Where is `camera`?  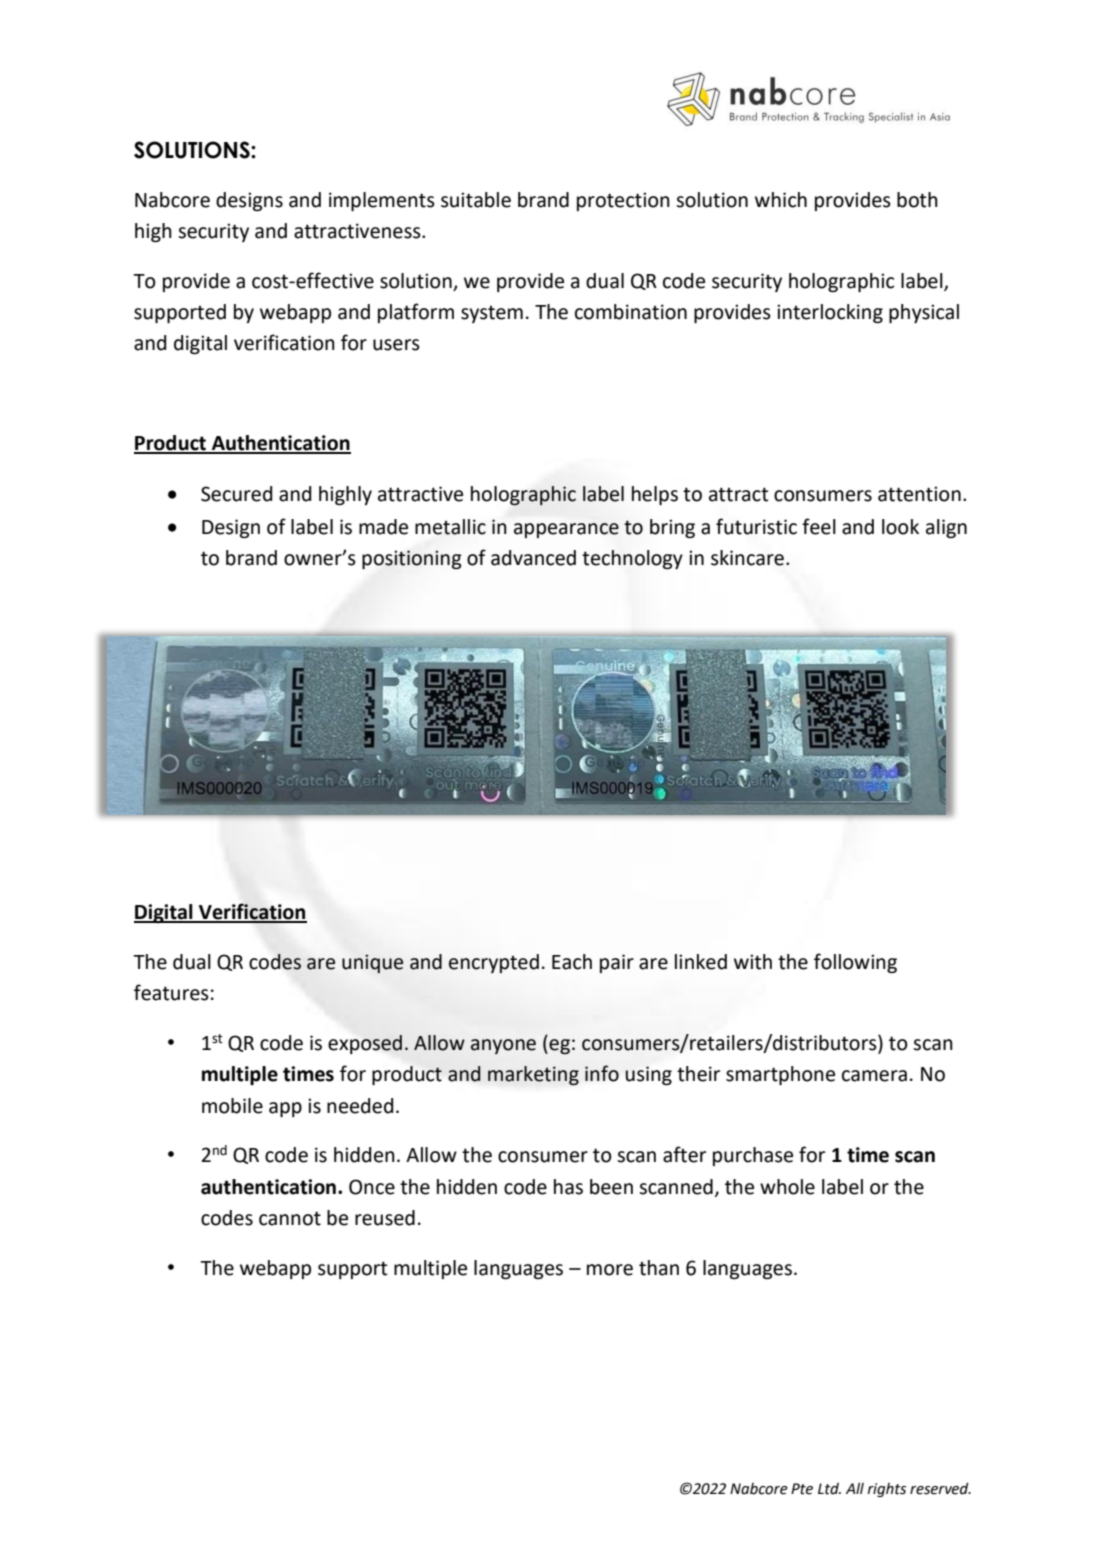
camera is located at coordinates (874, 1076).
